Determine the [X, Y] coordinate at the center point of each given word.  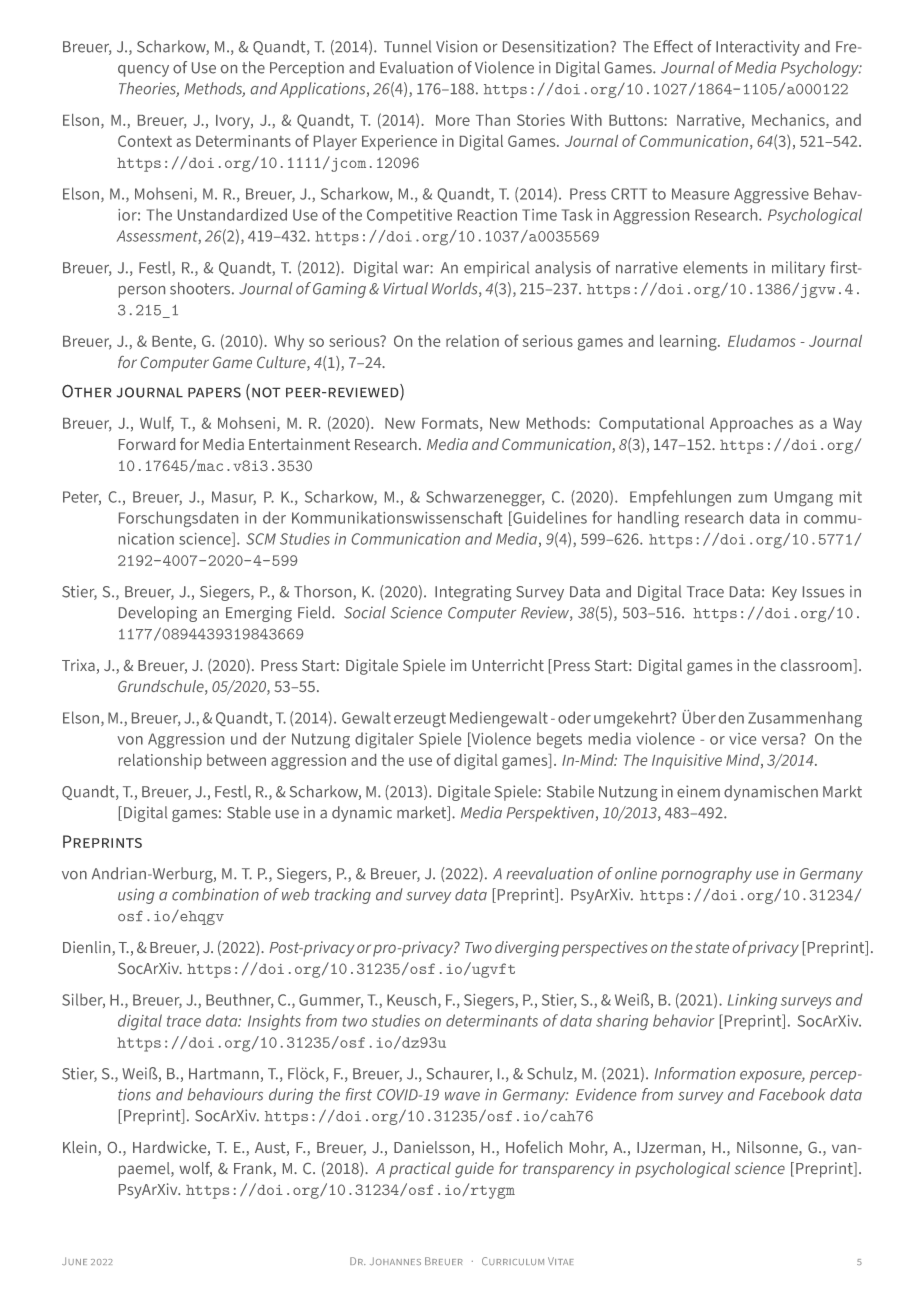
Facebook [792, 1094]
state [712, 947]
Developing [158, 614]
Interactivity [758, 48]
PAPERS [214, 392]
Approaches [751, 424]
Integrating [473, 593]
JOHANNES [395, 1261]
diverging [527, 949]
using [136, 896]
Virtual [406, 288]
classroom [817, 665]
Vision [456, 46]
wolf [195, 1169]
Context [145, 141]
